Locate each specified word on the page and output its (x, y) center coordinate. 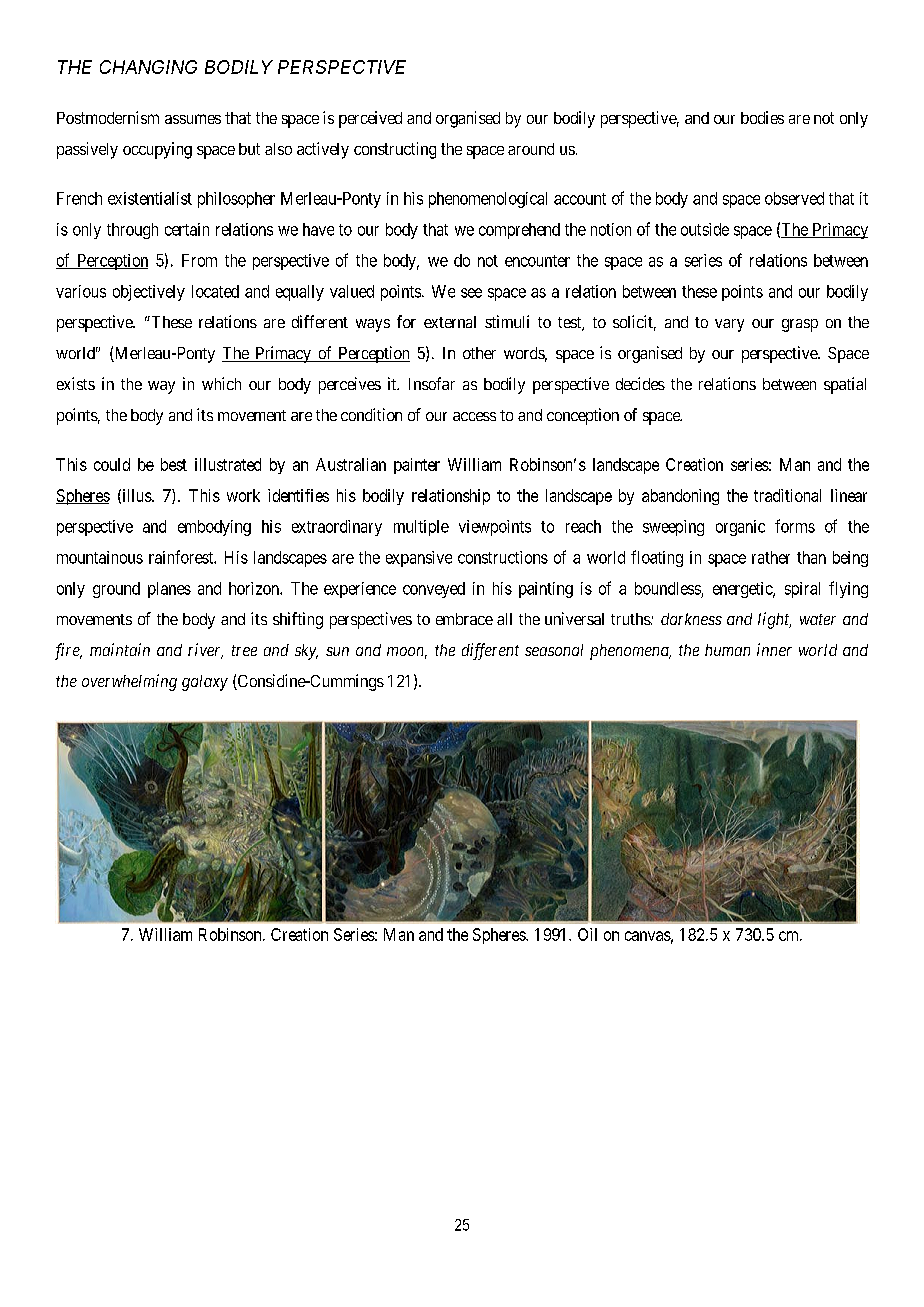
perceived (370, 119)
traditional (787, 495)
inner (774, 649)
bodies (762, 117)
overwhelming (129, 682)
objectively (149, 293)
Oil (587, 934)
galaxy (205, 683)
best (174, 464)
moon (407, 653)
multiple (421, 528)
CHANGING (148, 67)
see (471, 293)
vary (729, 325)
